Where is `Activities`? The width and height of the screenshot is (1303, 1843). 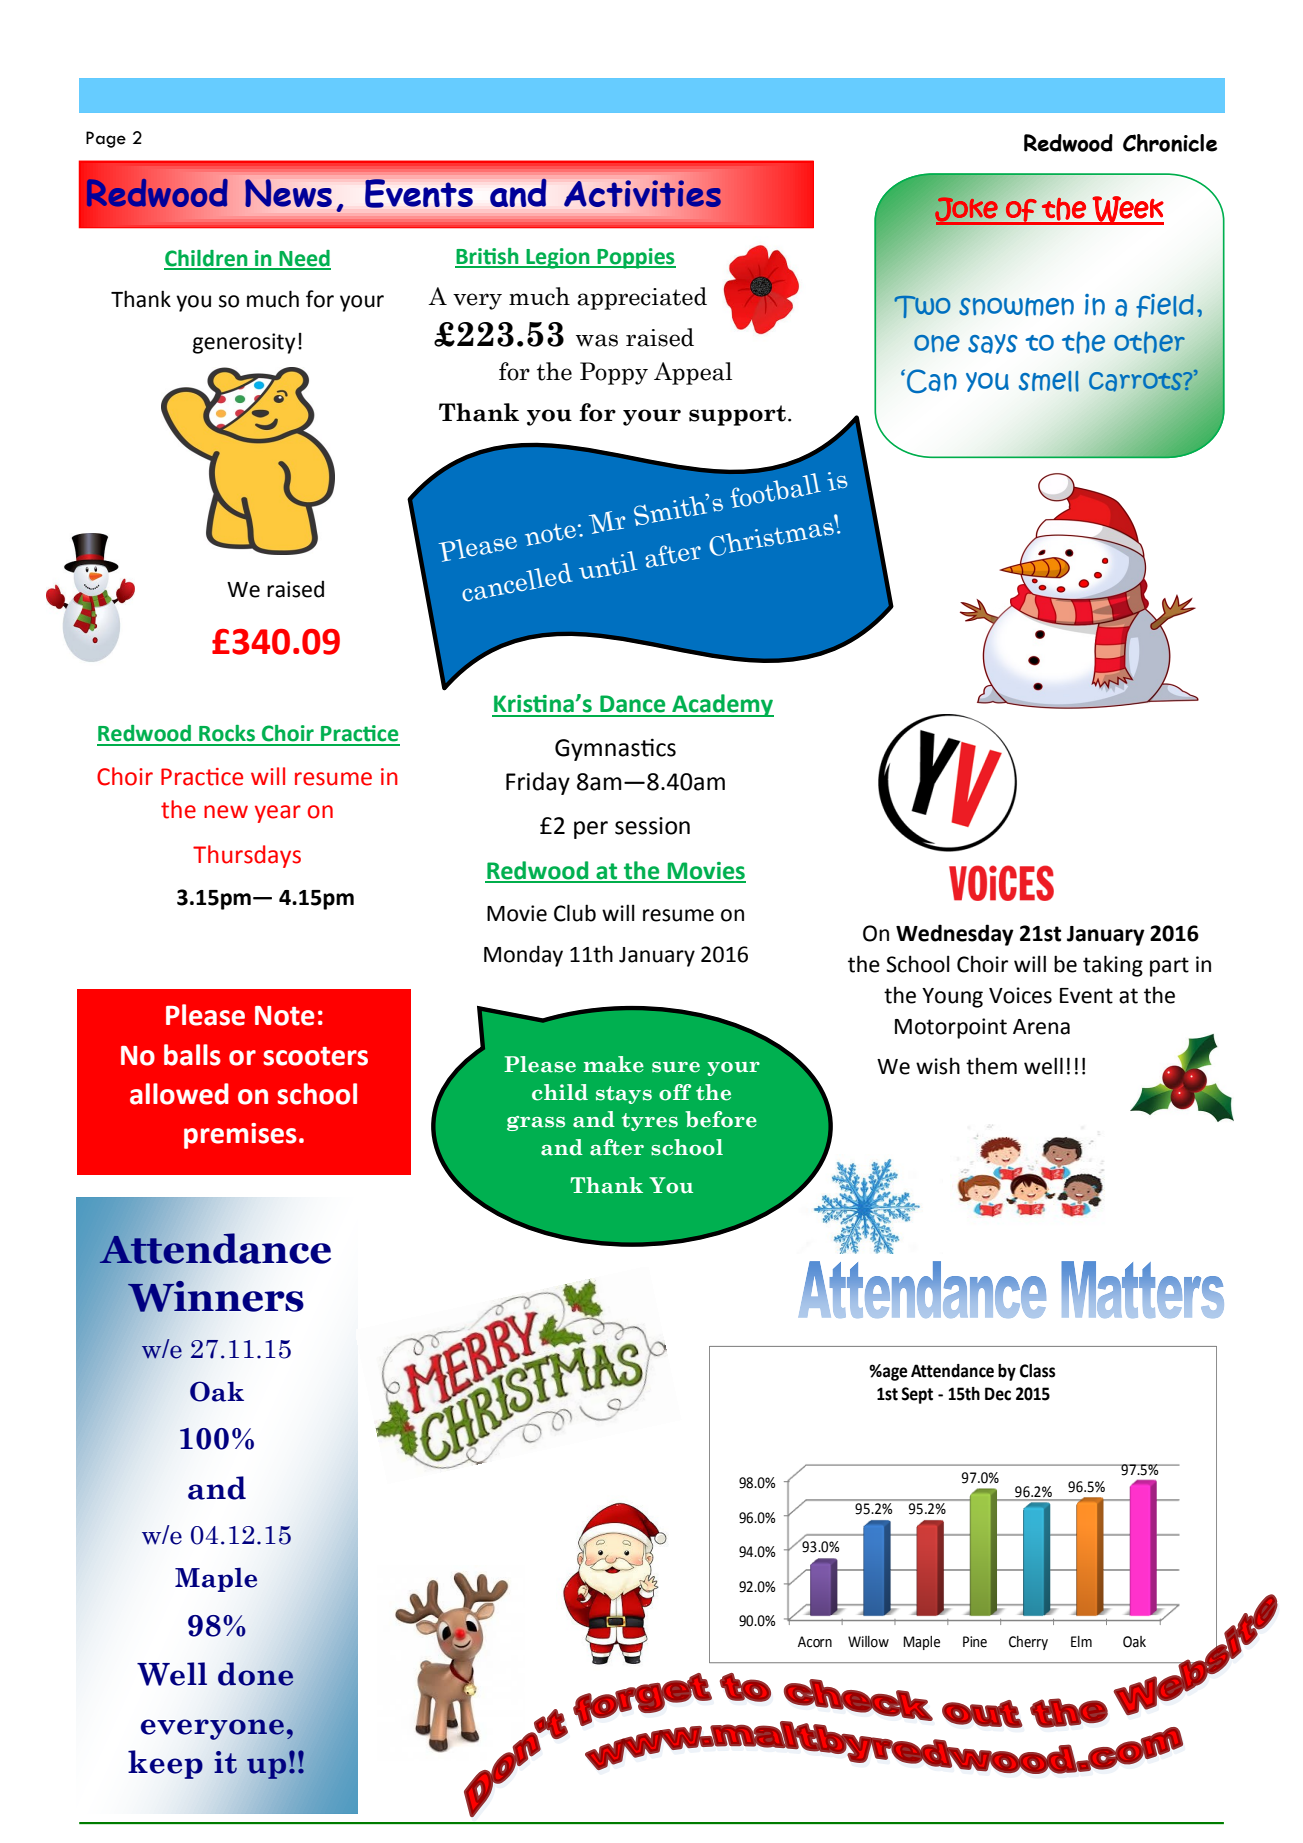 Activities is located at coordinates (642, 194).
